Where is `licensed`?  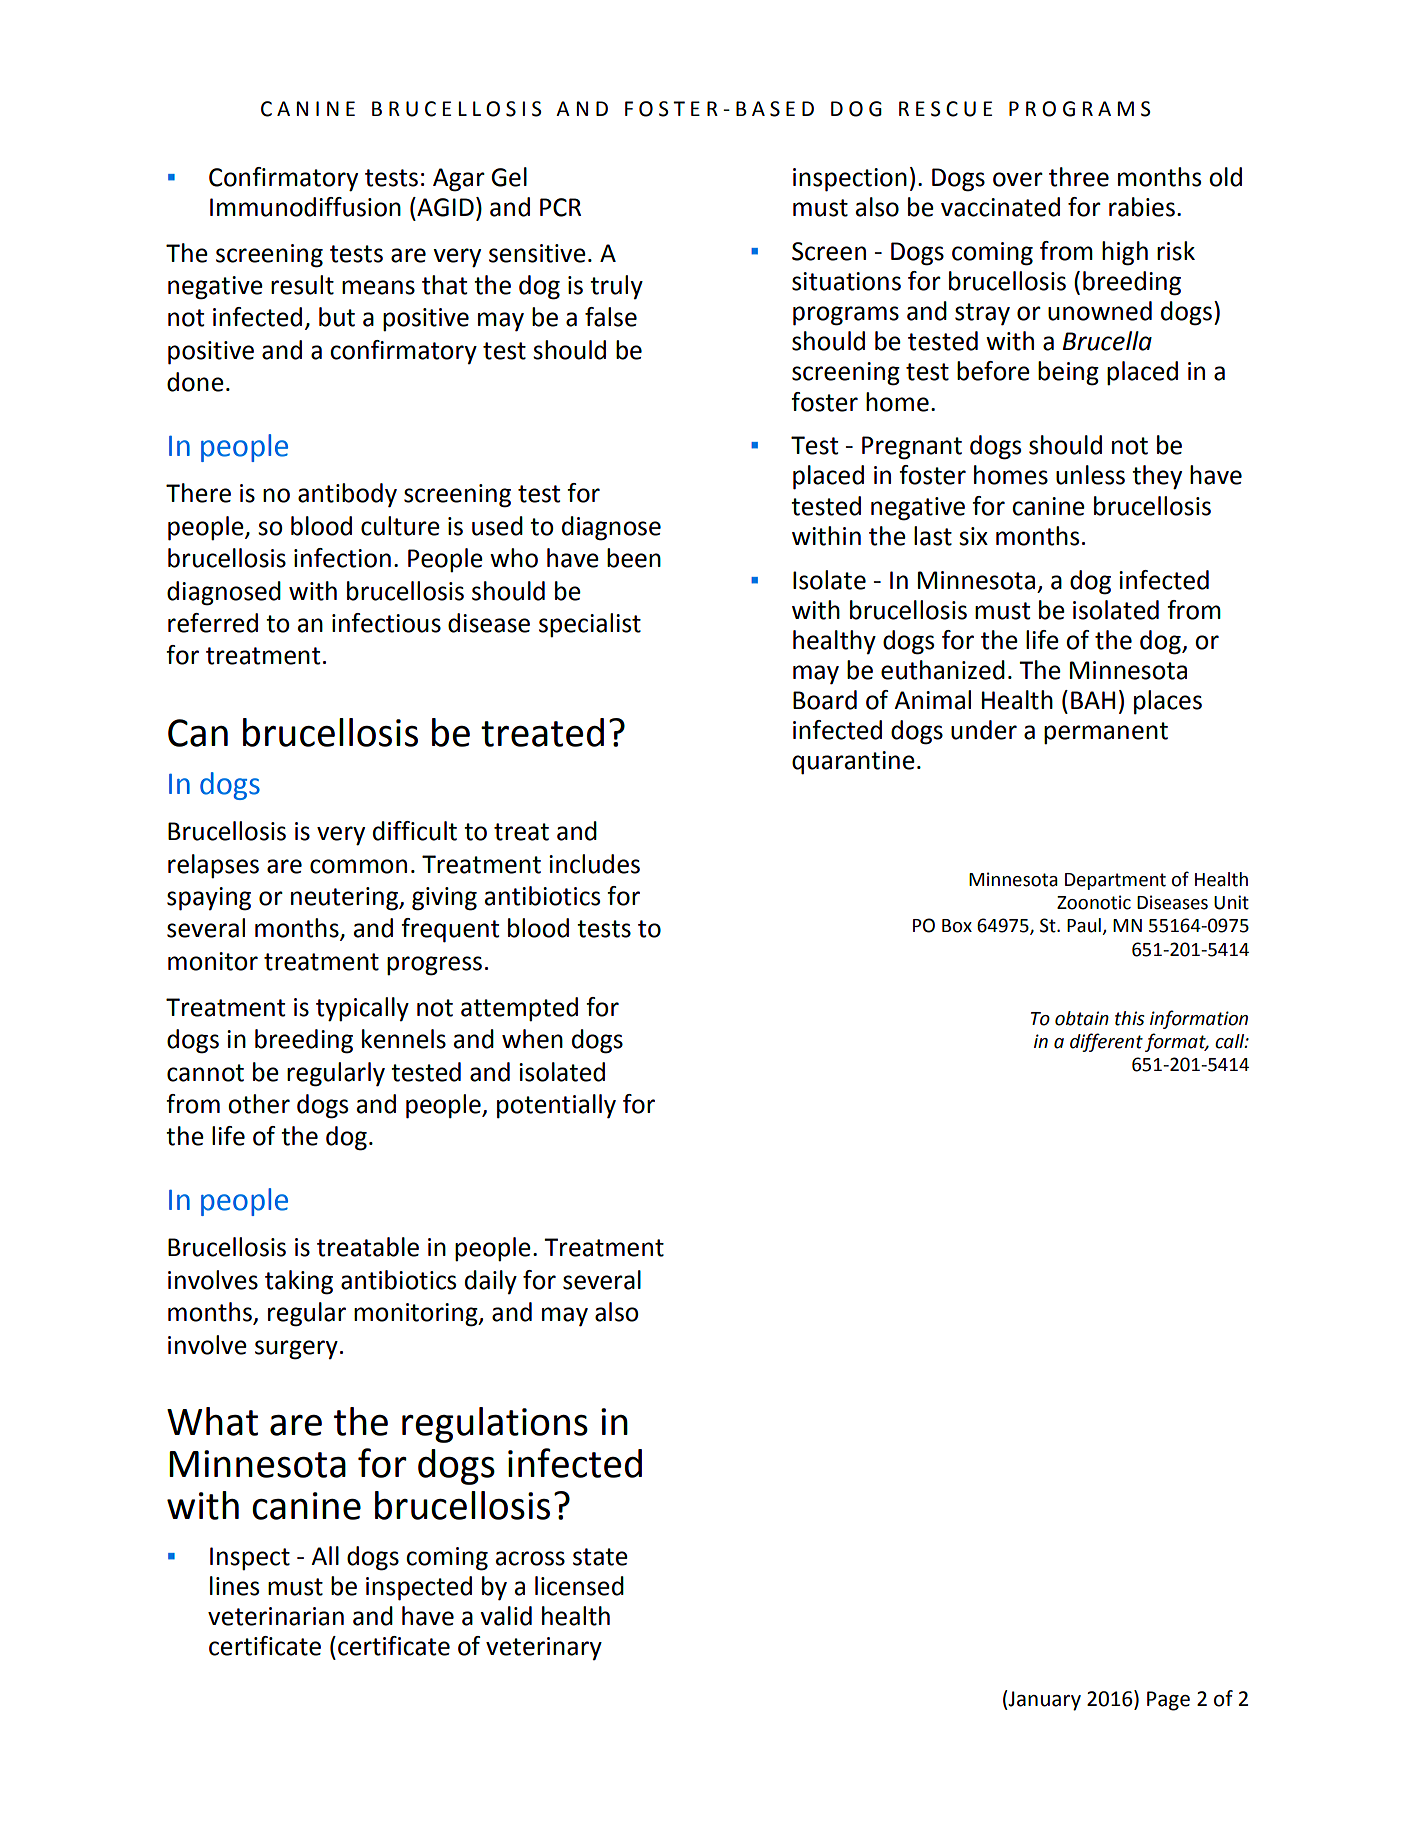 licensed is located at coordinates (579, 1586).
